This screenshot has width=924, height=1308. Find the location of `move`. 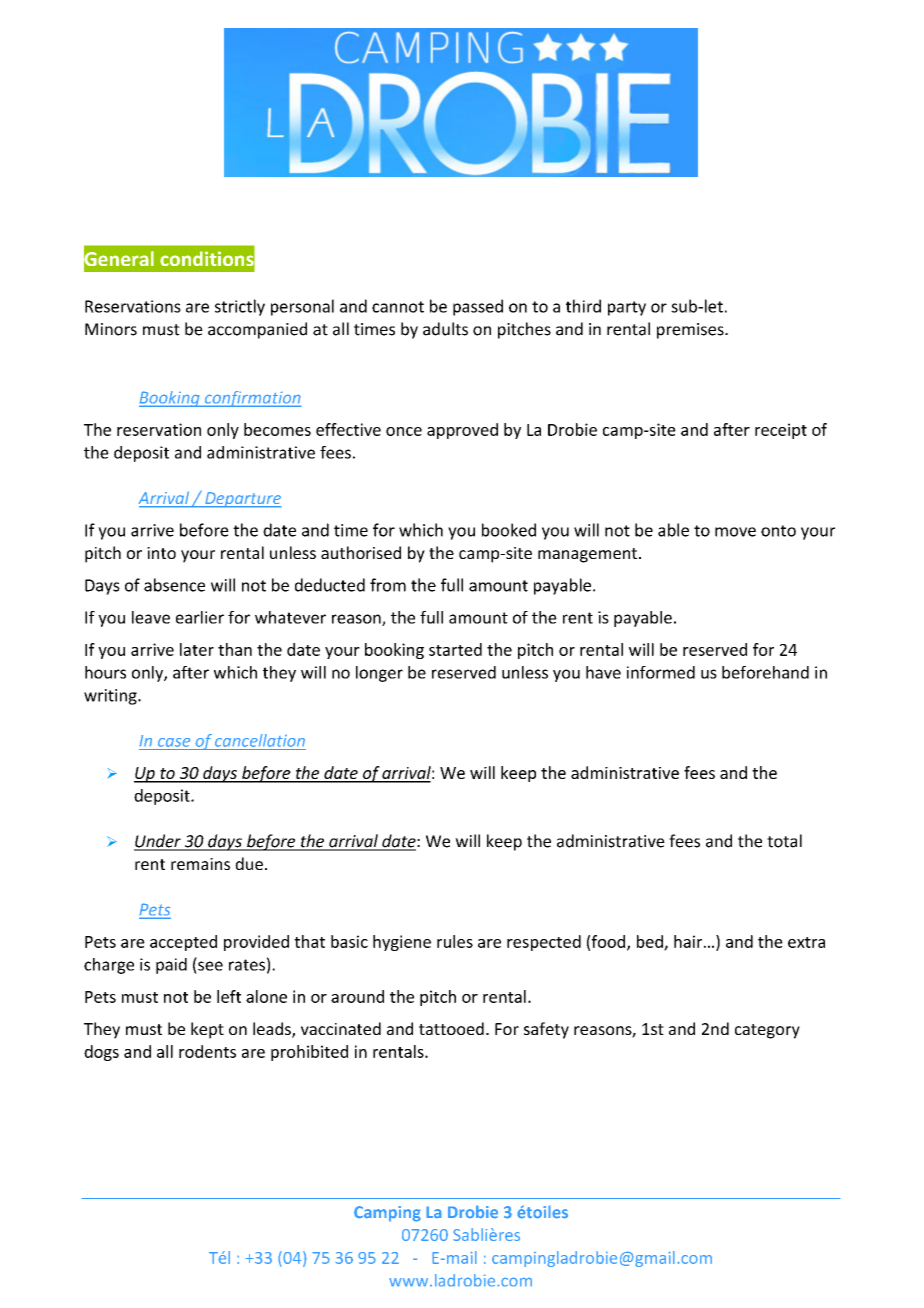

move is located at coordinates (735, 532).
